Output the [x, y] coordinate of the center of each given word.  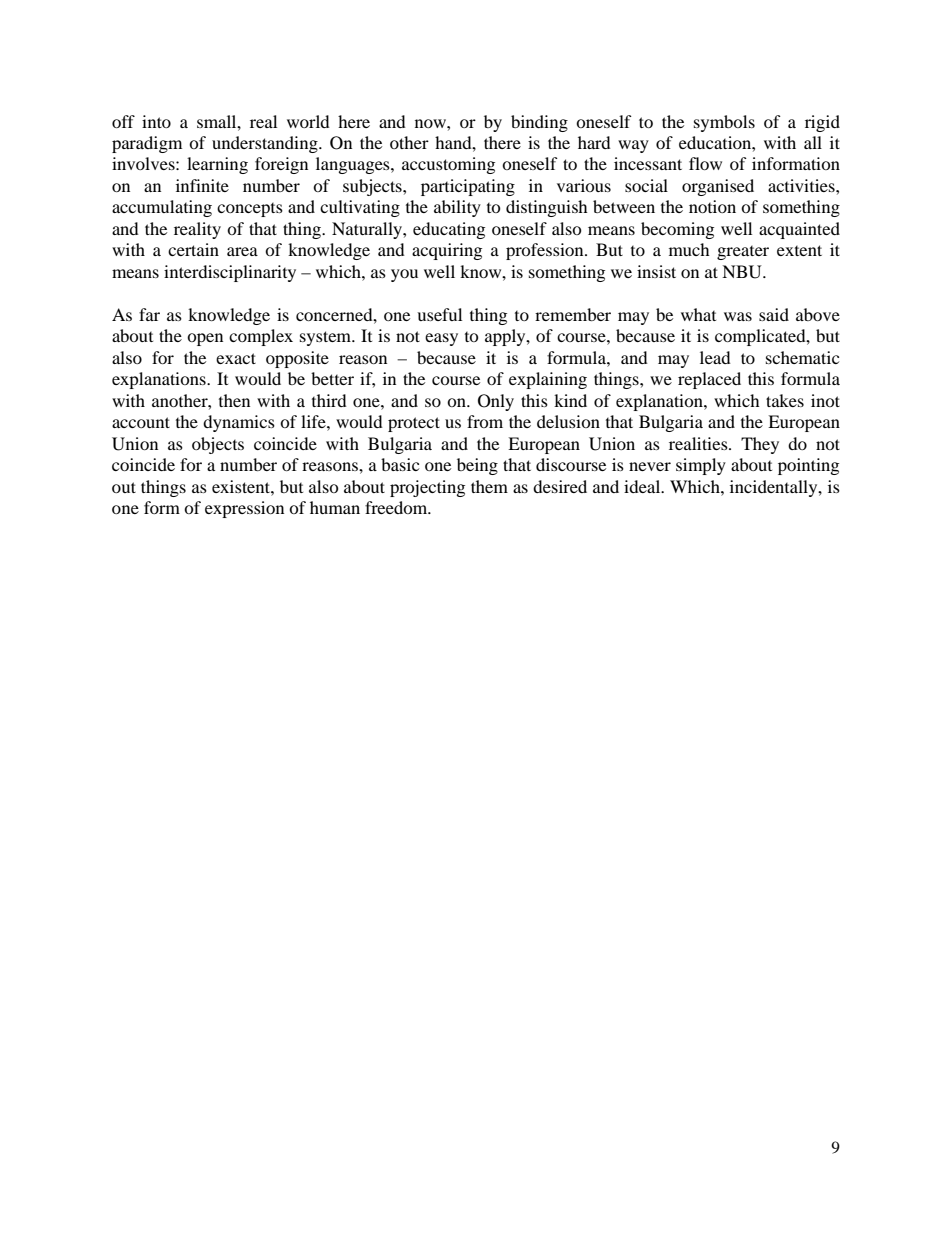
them [489, 486]
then [234, 400]
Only [496, 402]
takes [785, 400]
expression [244, 509]
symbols [724, 123]
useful [439, 314]
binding [539, 123]
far [149, 314]
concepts [250, 210]
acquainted [799, 230]
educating [449, 230]
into [156, 121]
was [738, 316]
